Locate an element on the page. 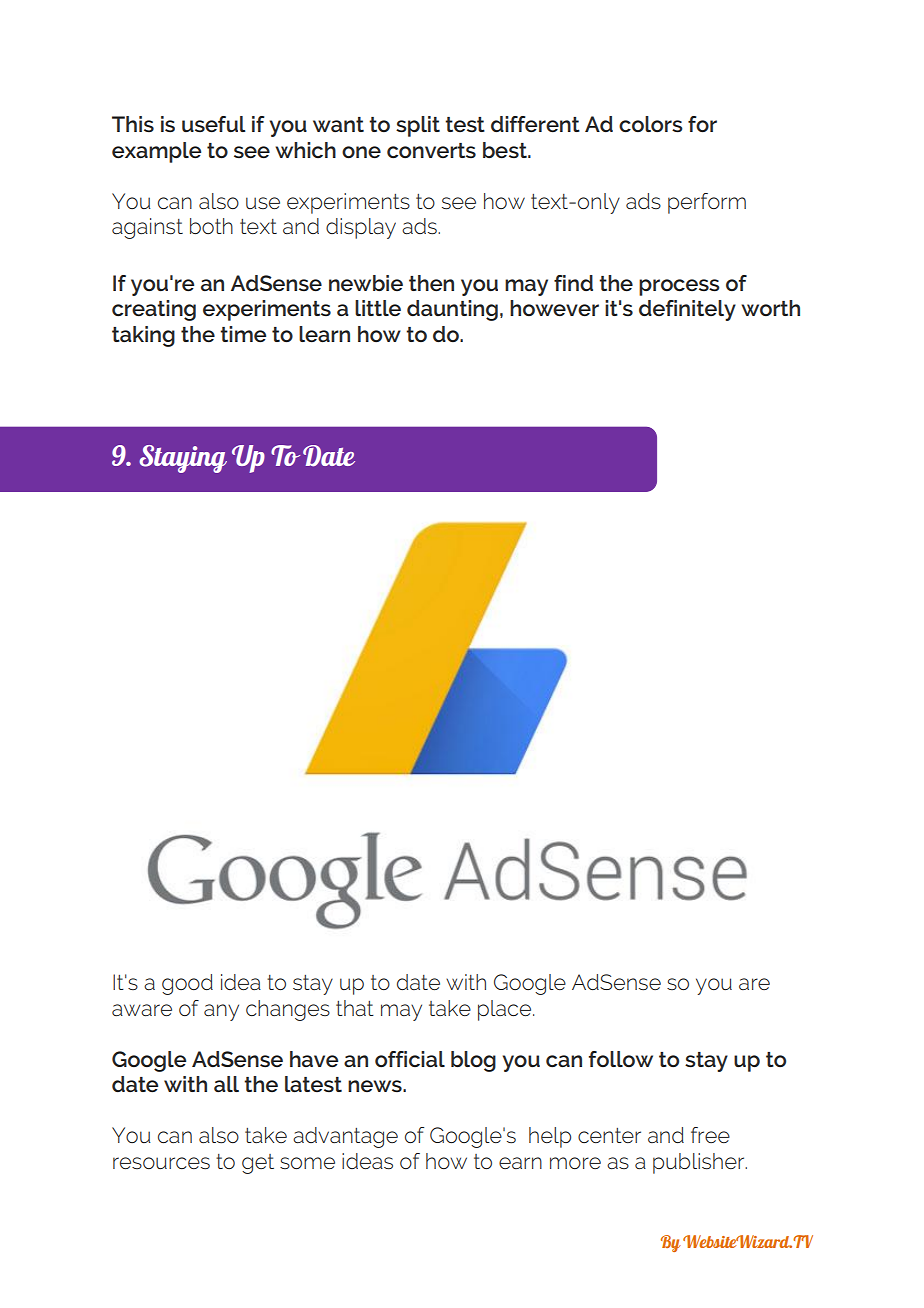  time is located at coordinates (243, 334).
